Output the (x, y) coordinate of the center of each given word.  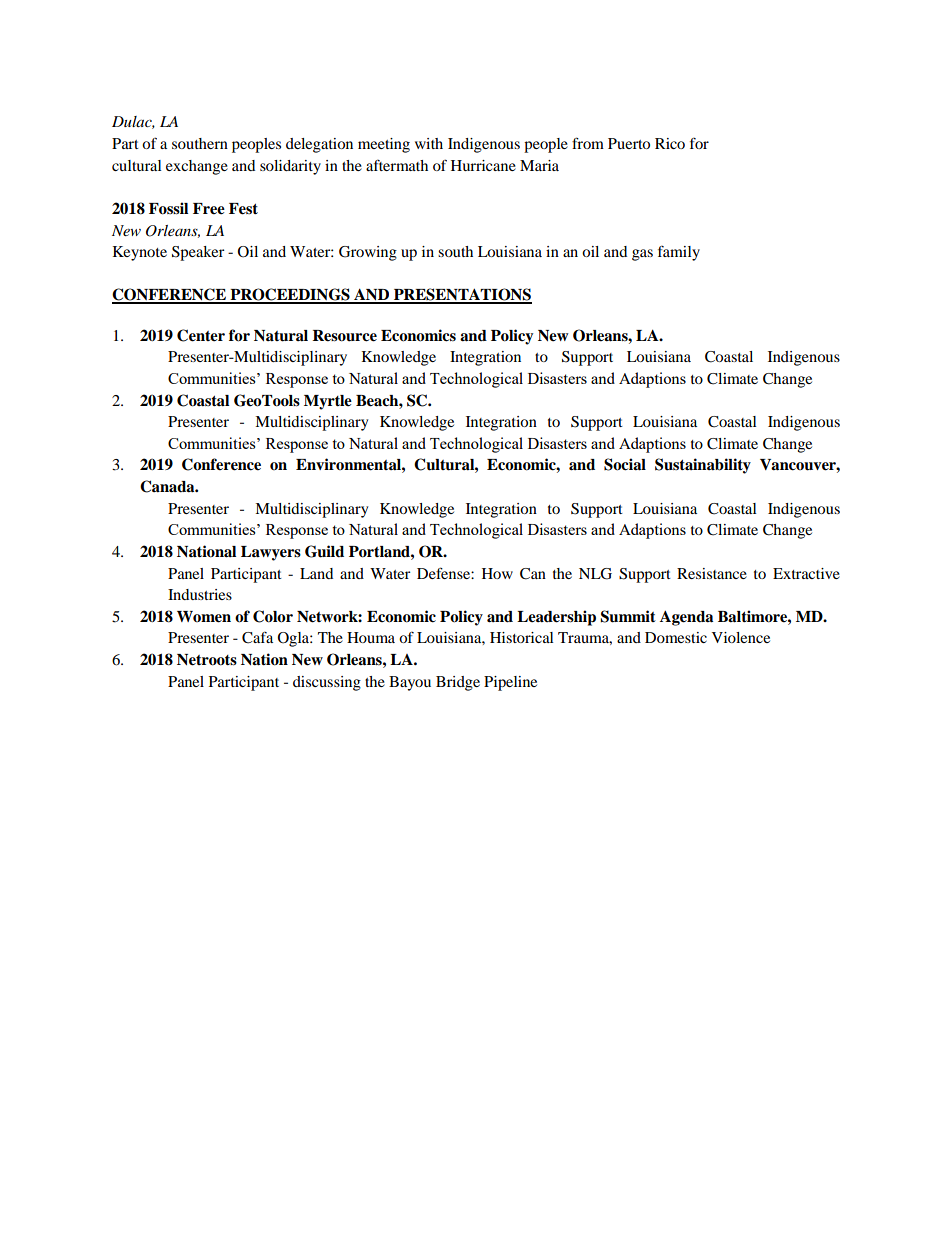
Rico (670, 143)
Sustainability (703, 466)
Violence (741, 637)
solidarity (290, 167)
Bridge (458, 683)
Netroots (207, 660)
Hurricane (483, 165)
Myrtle (328, 402)
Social (625, 464)
